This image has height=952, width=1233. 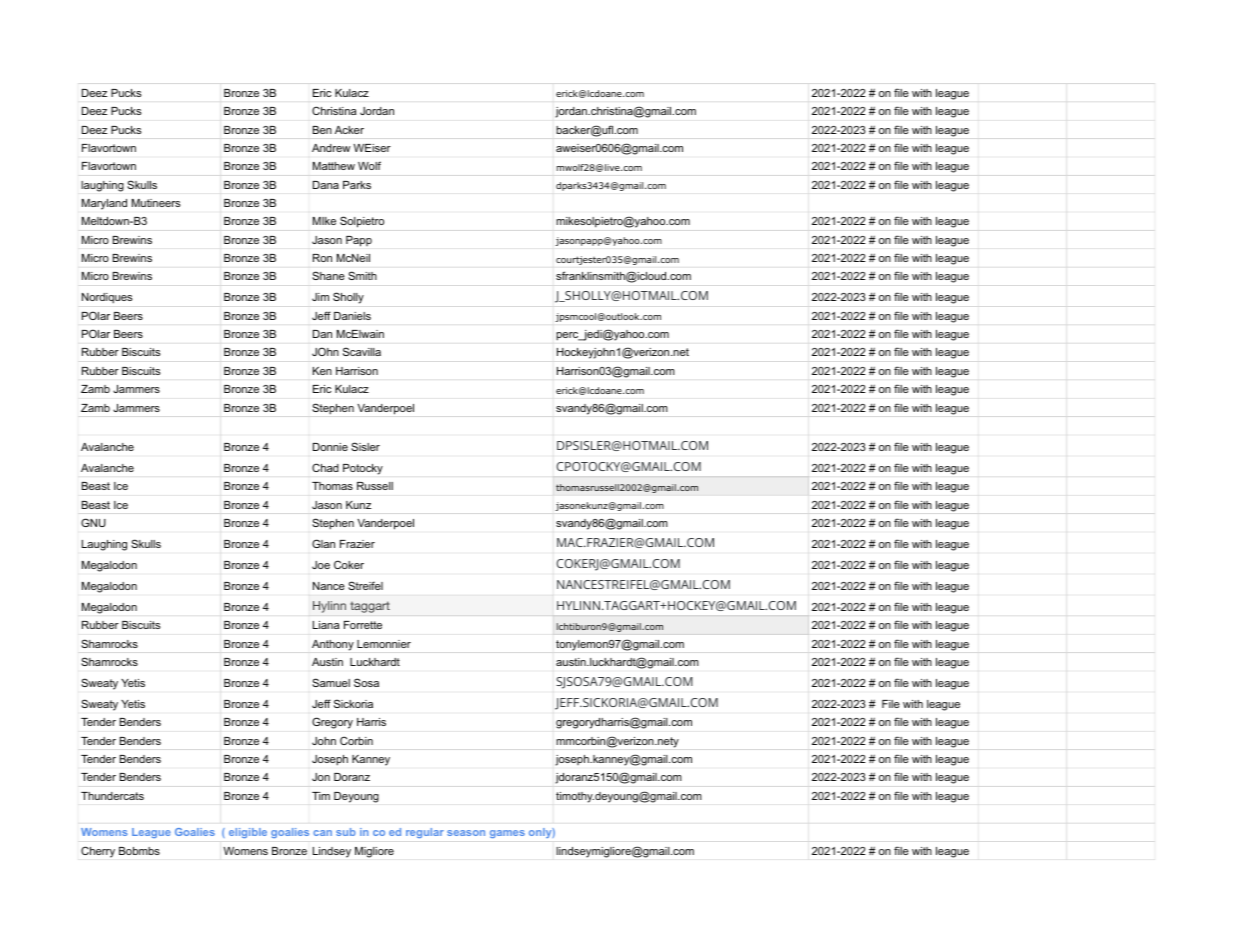 I want to click on Anthony, so click(x=333, y=645).
